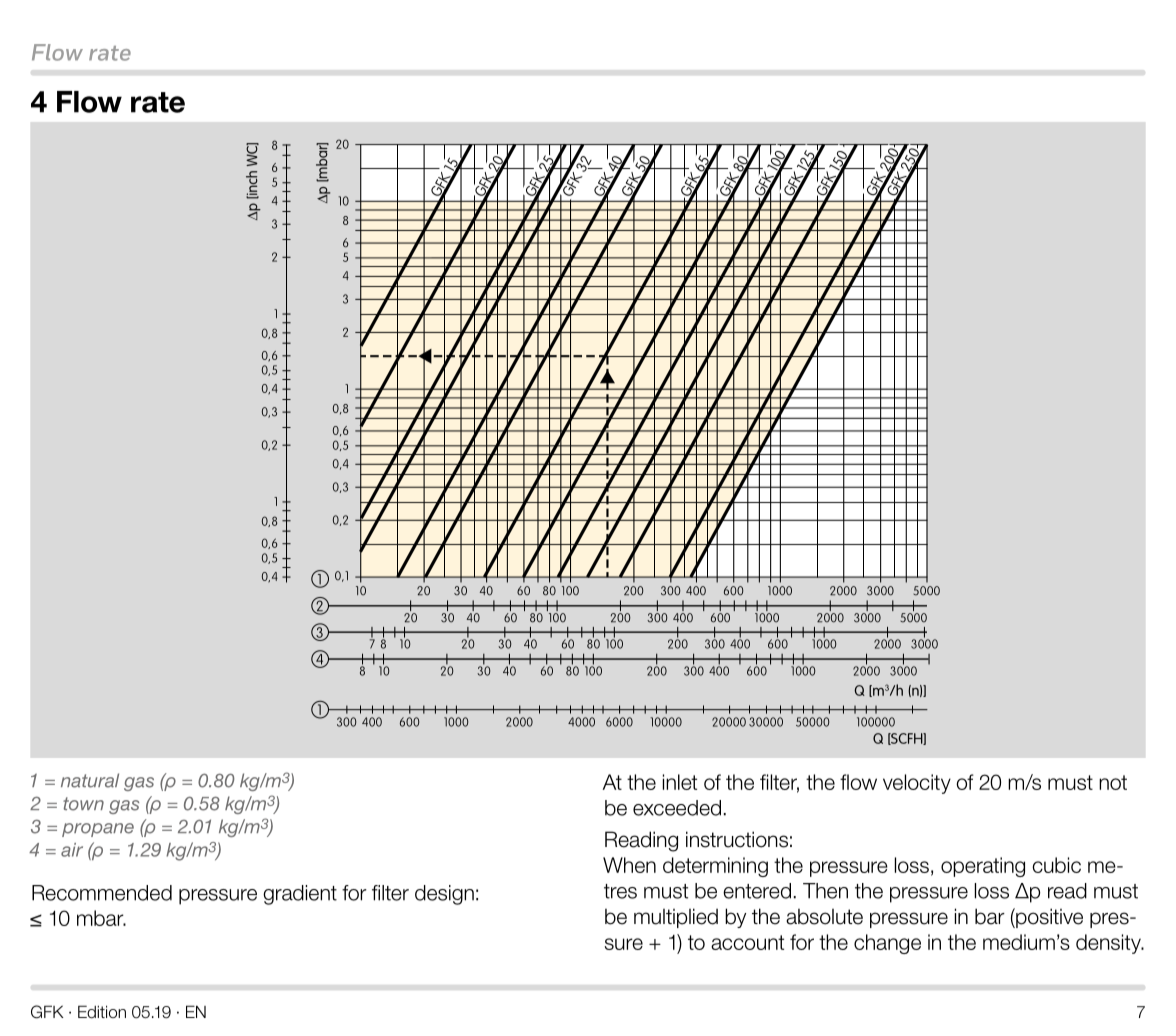  Describe the element at coordinates (887, 944) in the screenshot. I see `change` at that location.
